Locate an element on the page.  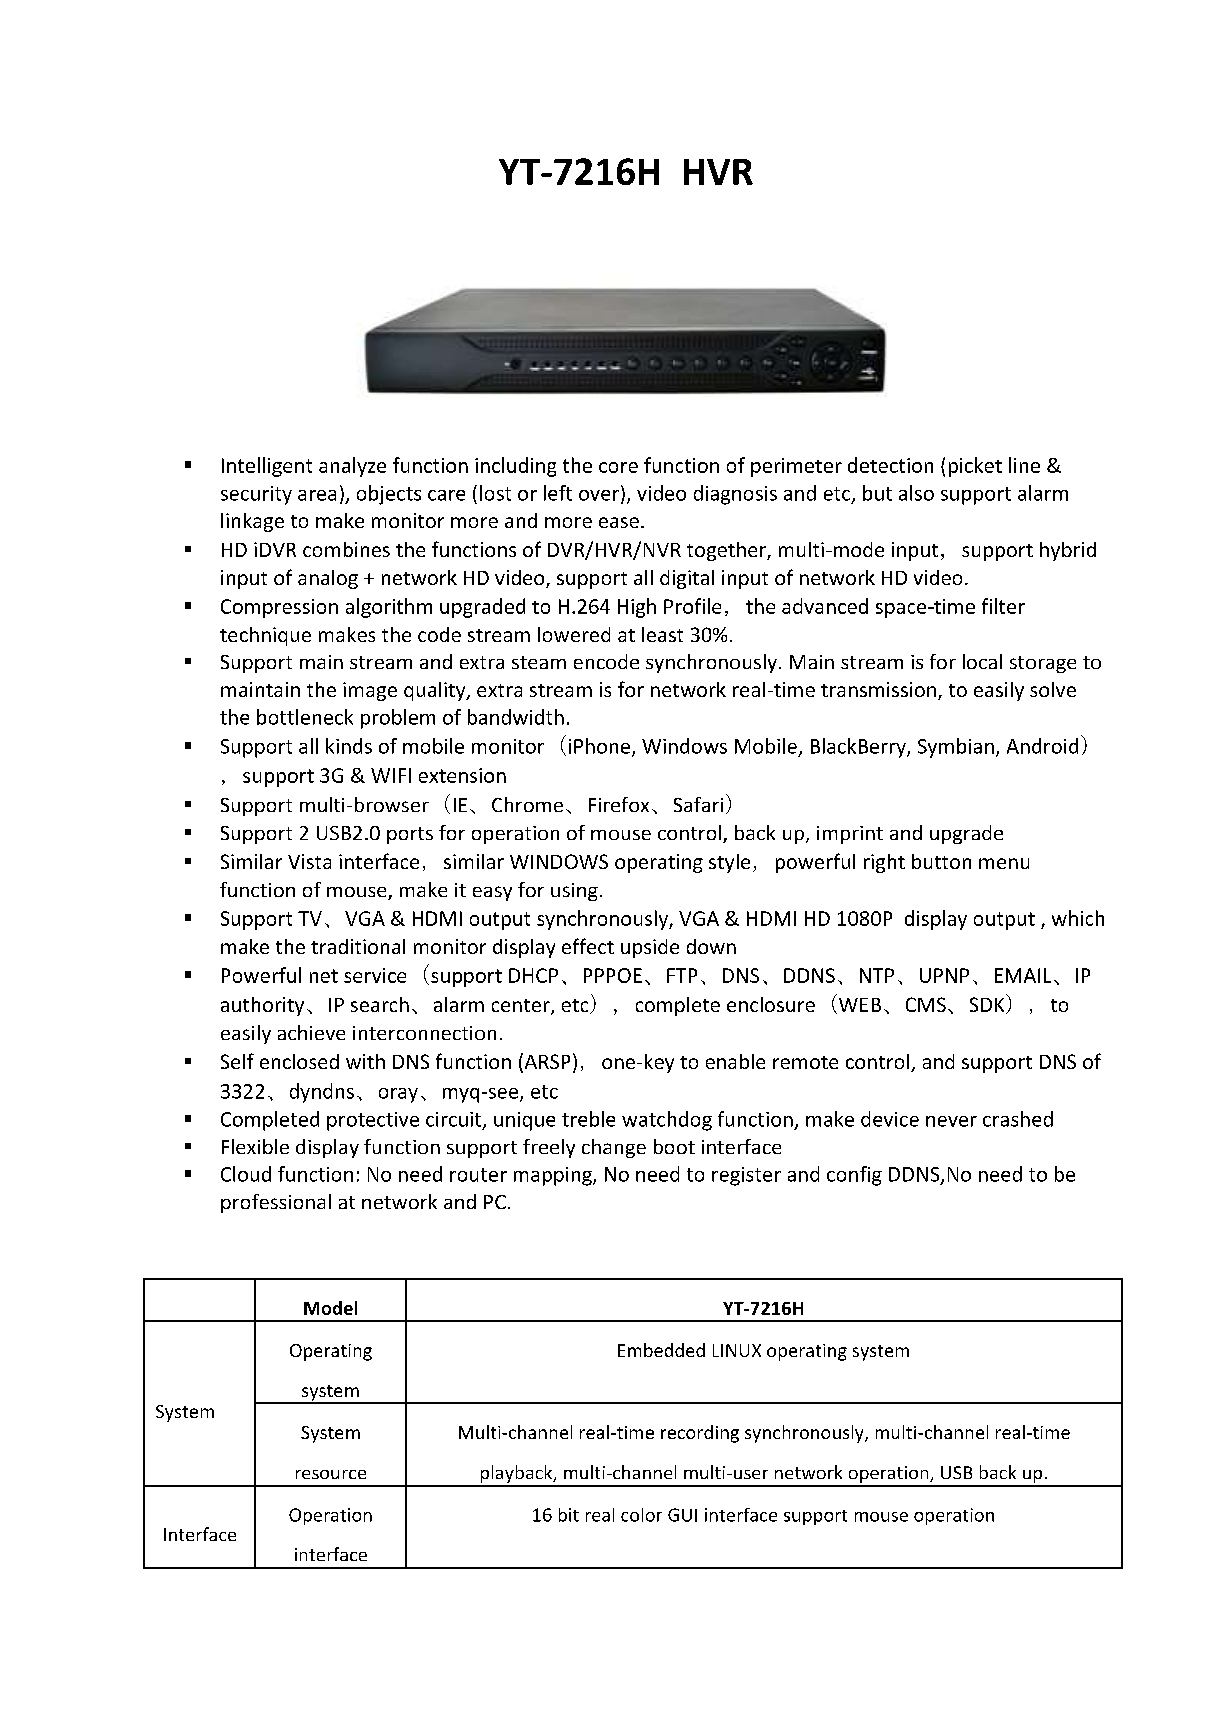
upside is located at coordinates (650, 948).
